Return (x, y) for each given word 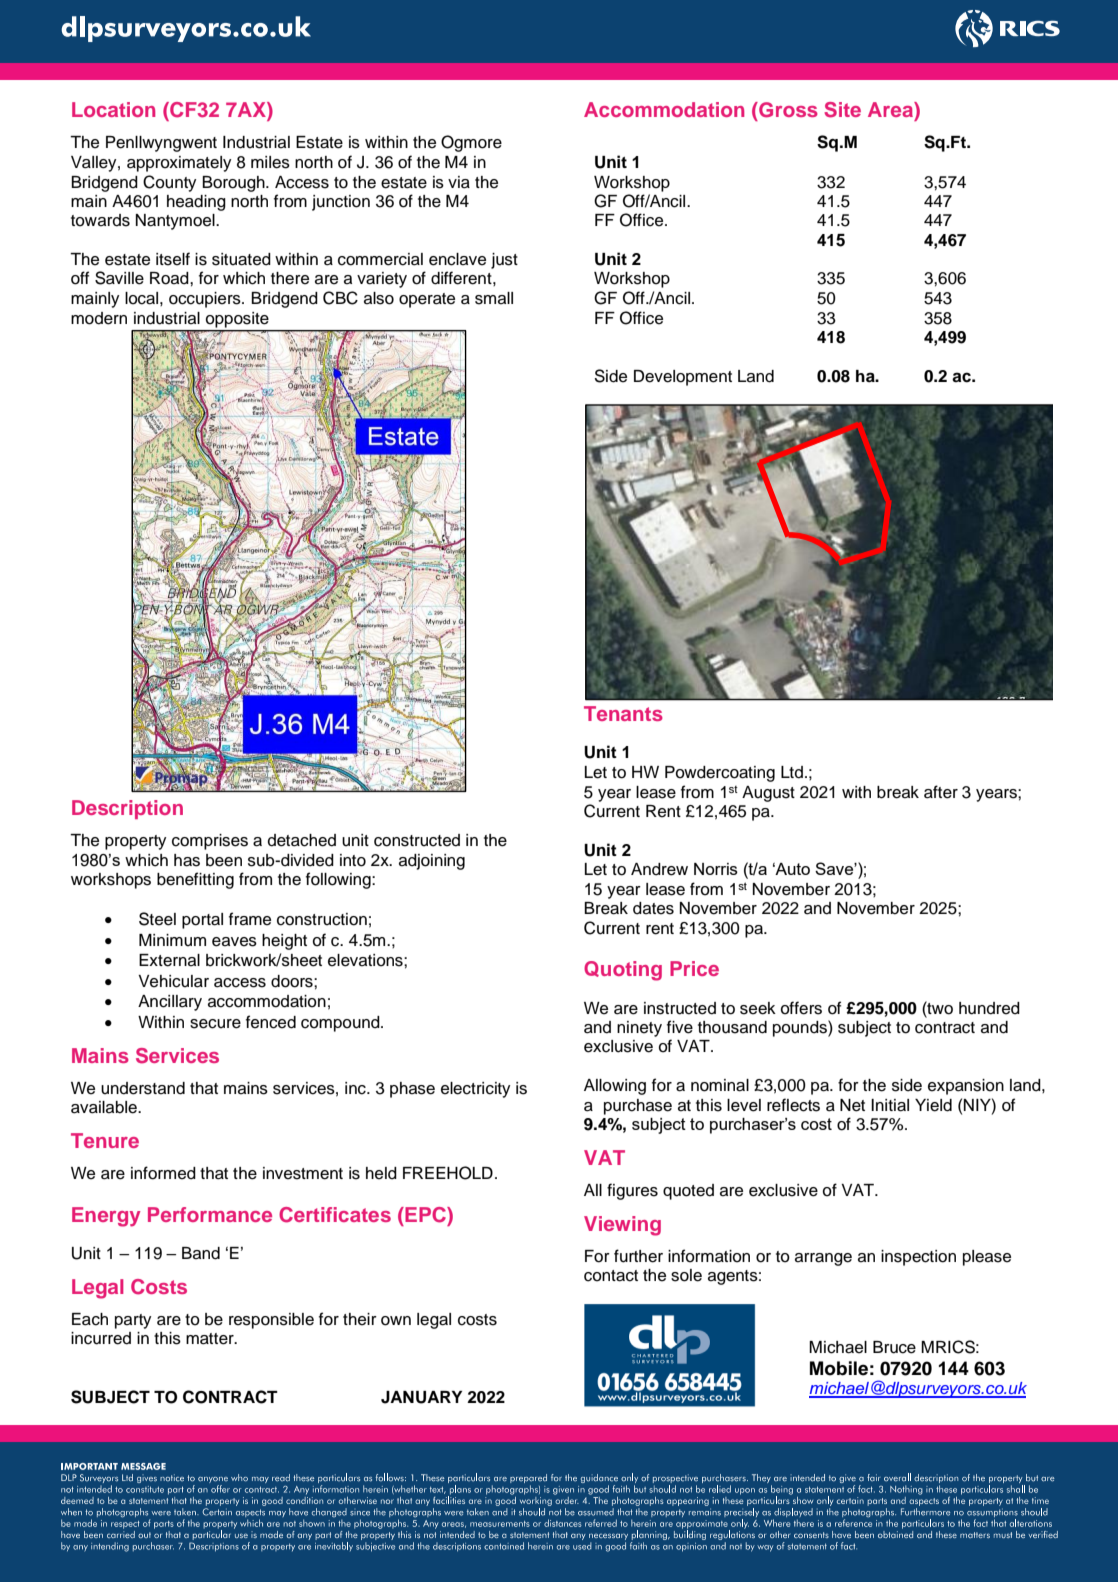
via (459, 182)
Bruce (894, 1347)
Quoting (623, 971)
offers (801, 1008)
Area (891, 109)
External (169, 960)
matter (211, 1339)
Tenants (623, 713)
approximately (179, 164)
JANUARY (421, 1397)
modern (99, 318)
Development (683, 378)
